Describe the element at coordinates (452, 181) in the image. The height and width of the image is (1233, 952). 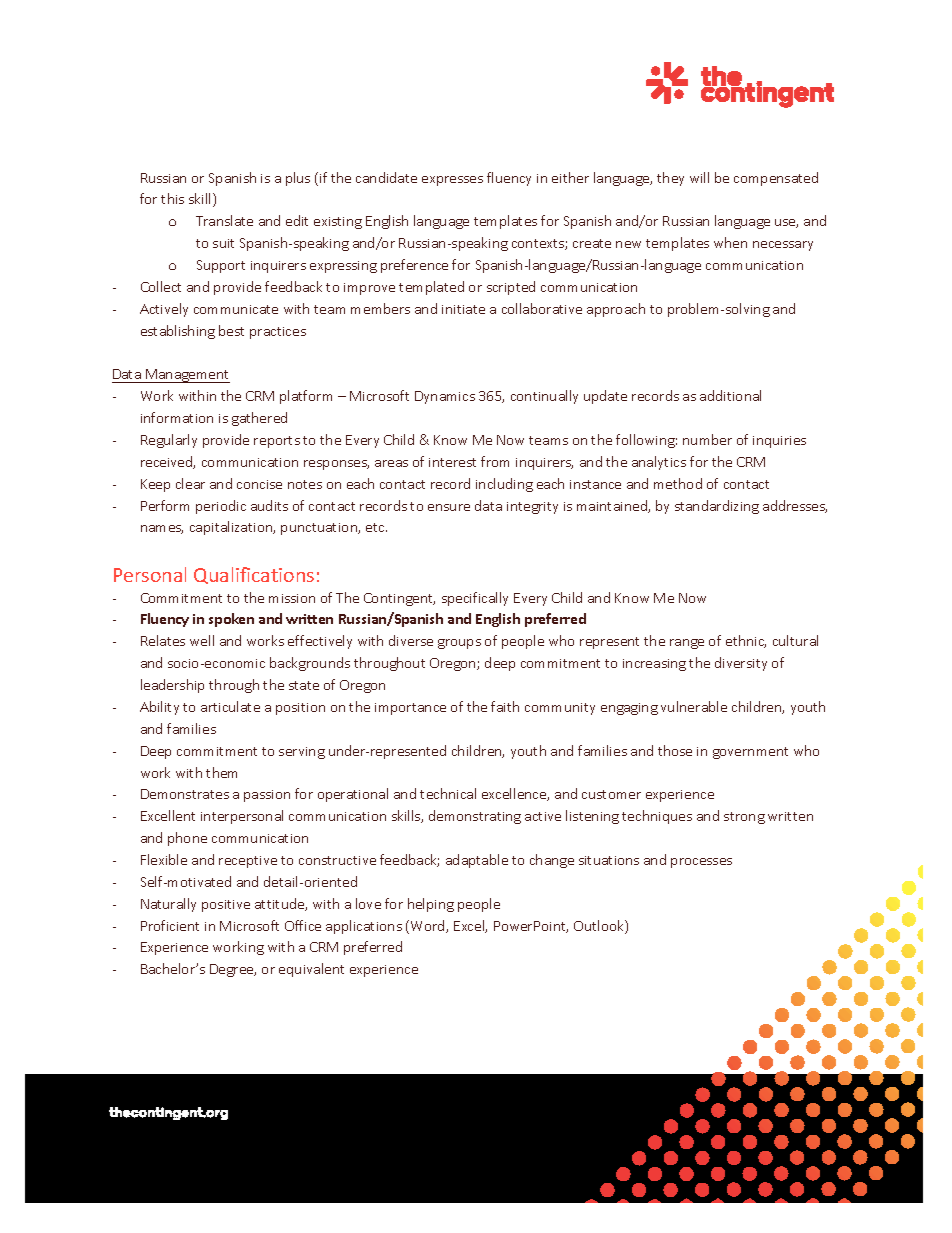
I see `expresses` at that location.
